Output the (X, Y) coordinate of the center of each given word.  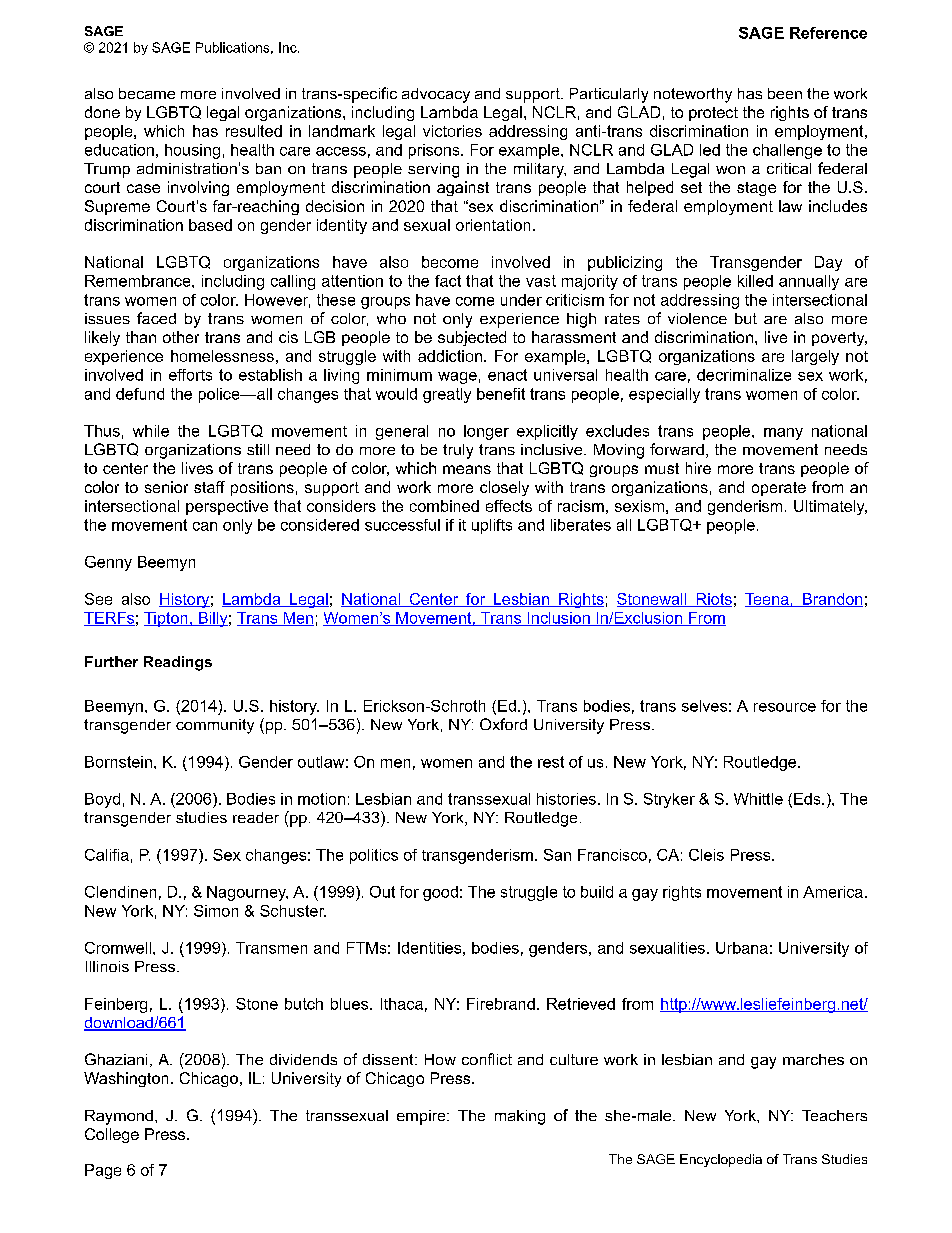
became (147, 93)
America (833, 892)
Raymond (119, 1117)
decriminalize (744, 375)
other (181, 337)
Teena (768, 600)
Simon (216, 911)
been (785, 93)
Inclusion (558, 619)
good (440, 893)
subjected (472, 338)
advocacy (436, 95)
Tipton (167, 619)
